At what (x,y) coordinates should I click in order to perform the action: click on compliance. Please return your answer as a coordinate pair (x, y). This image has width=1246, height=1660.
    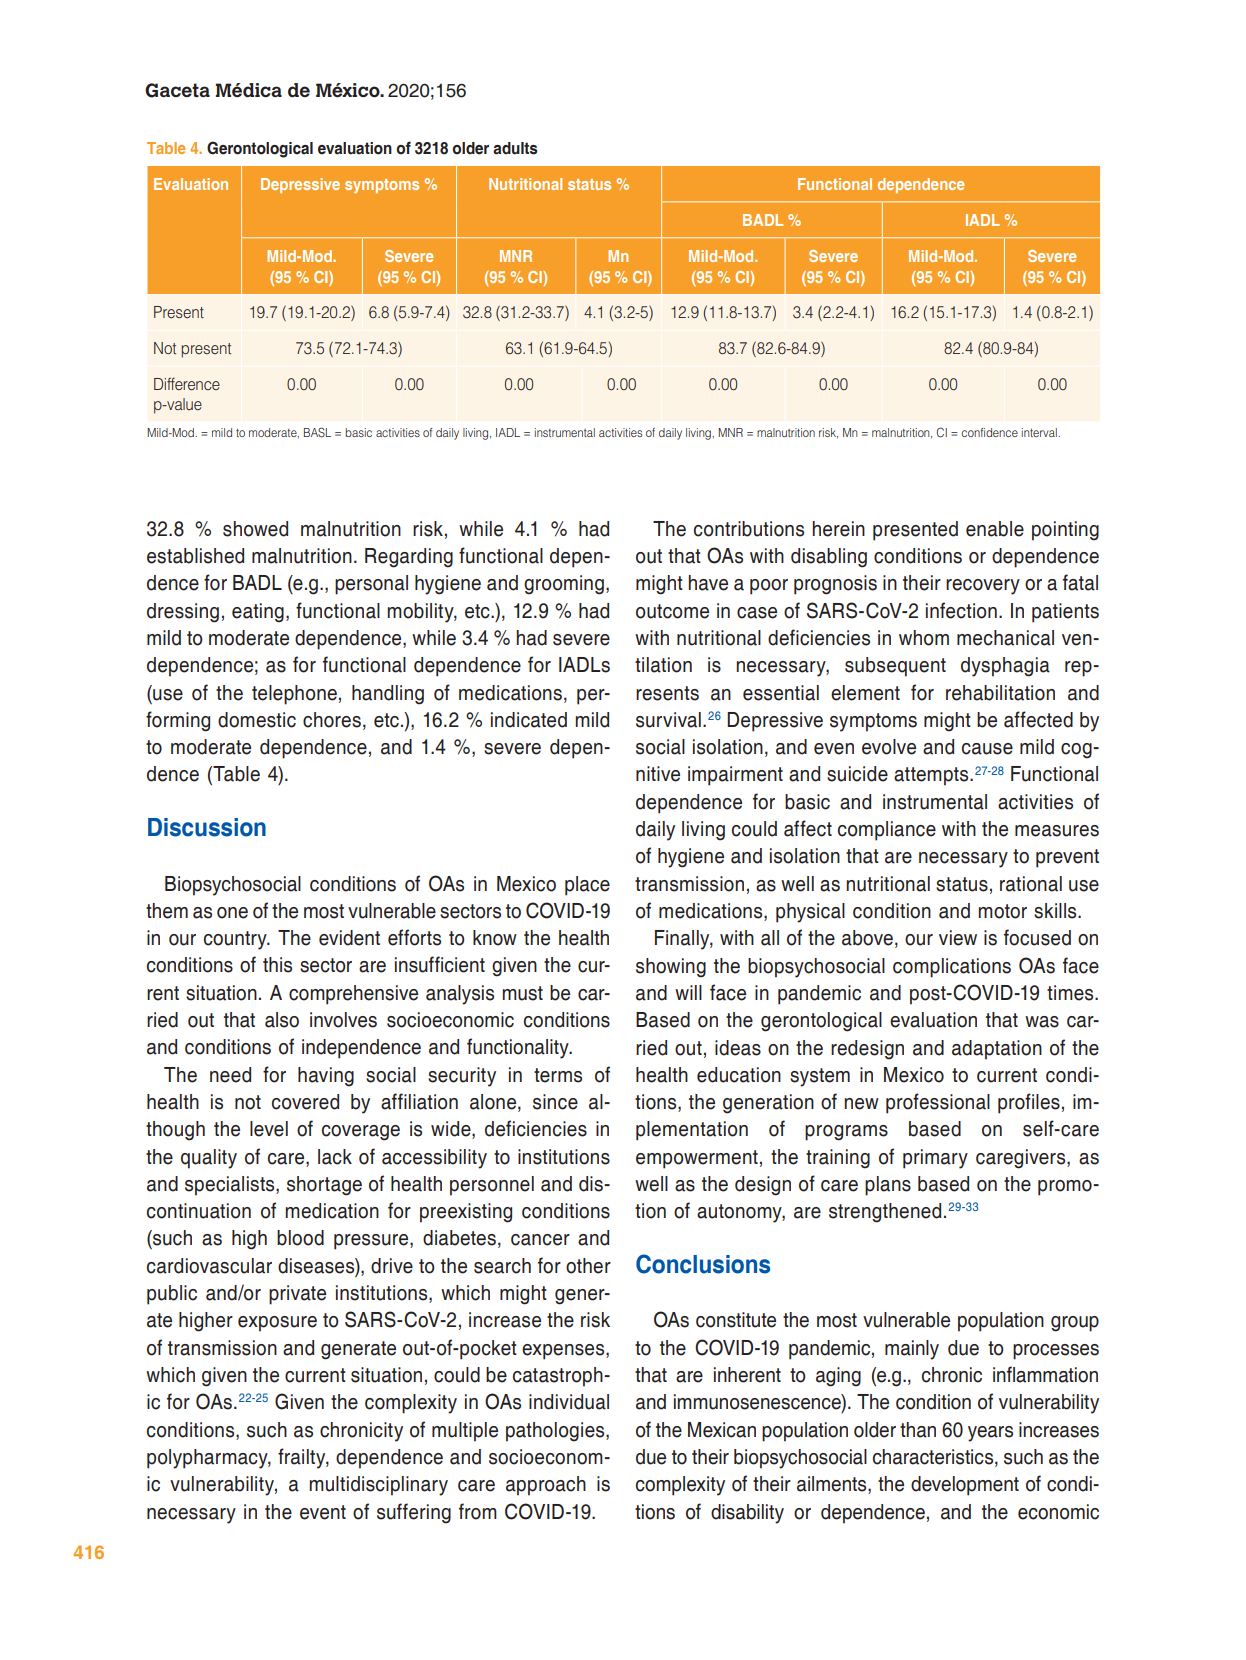
    Looking at the image, I should click on (887, 831).
